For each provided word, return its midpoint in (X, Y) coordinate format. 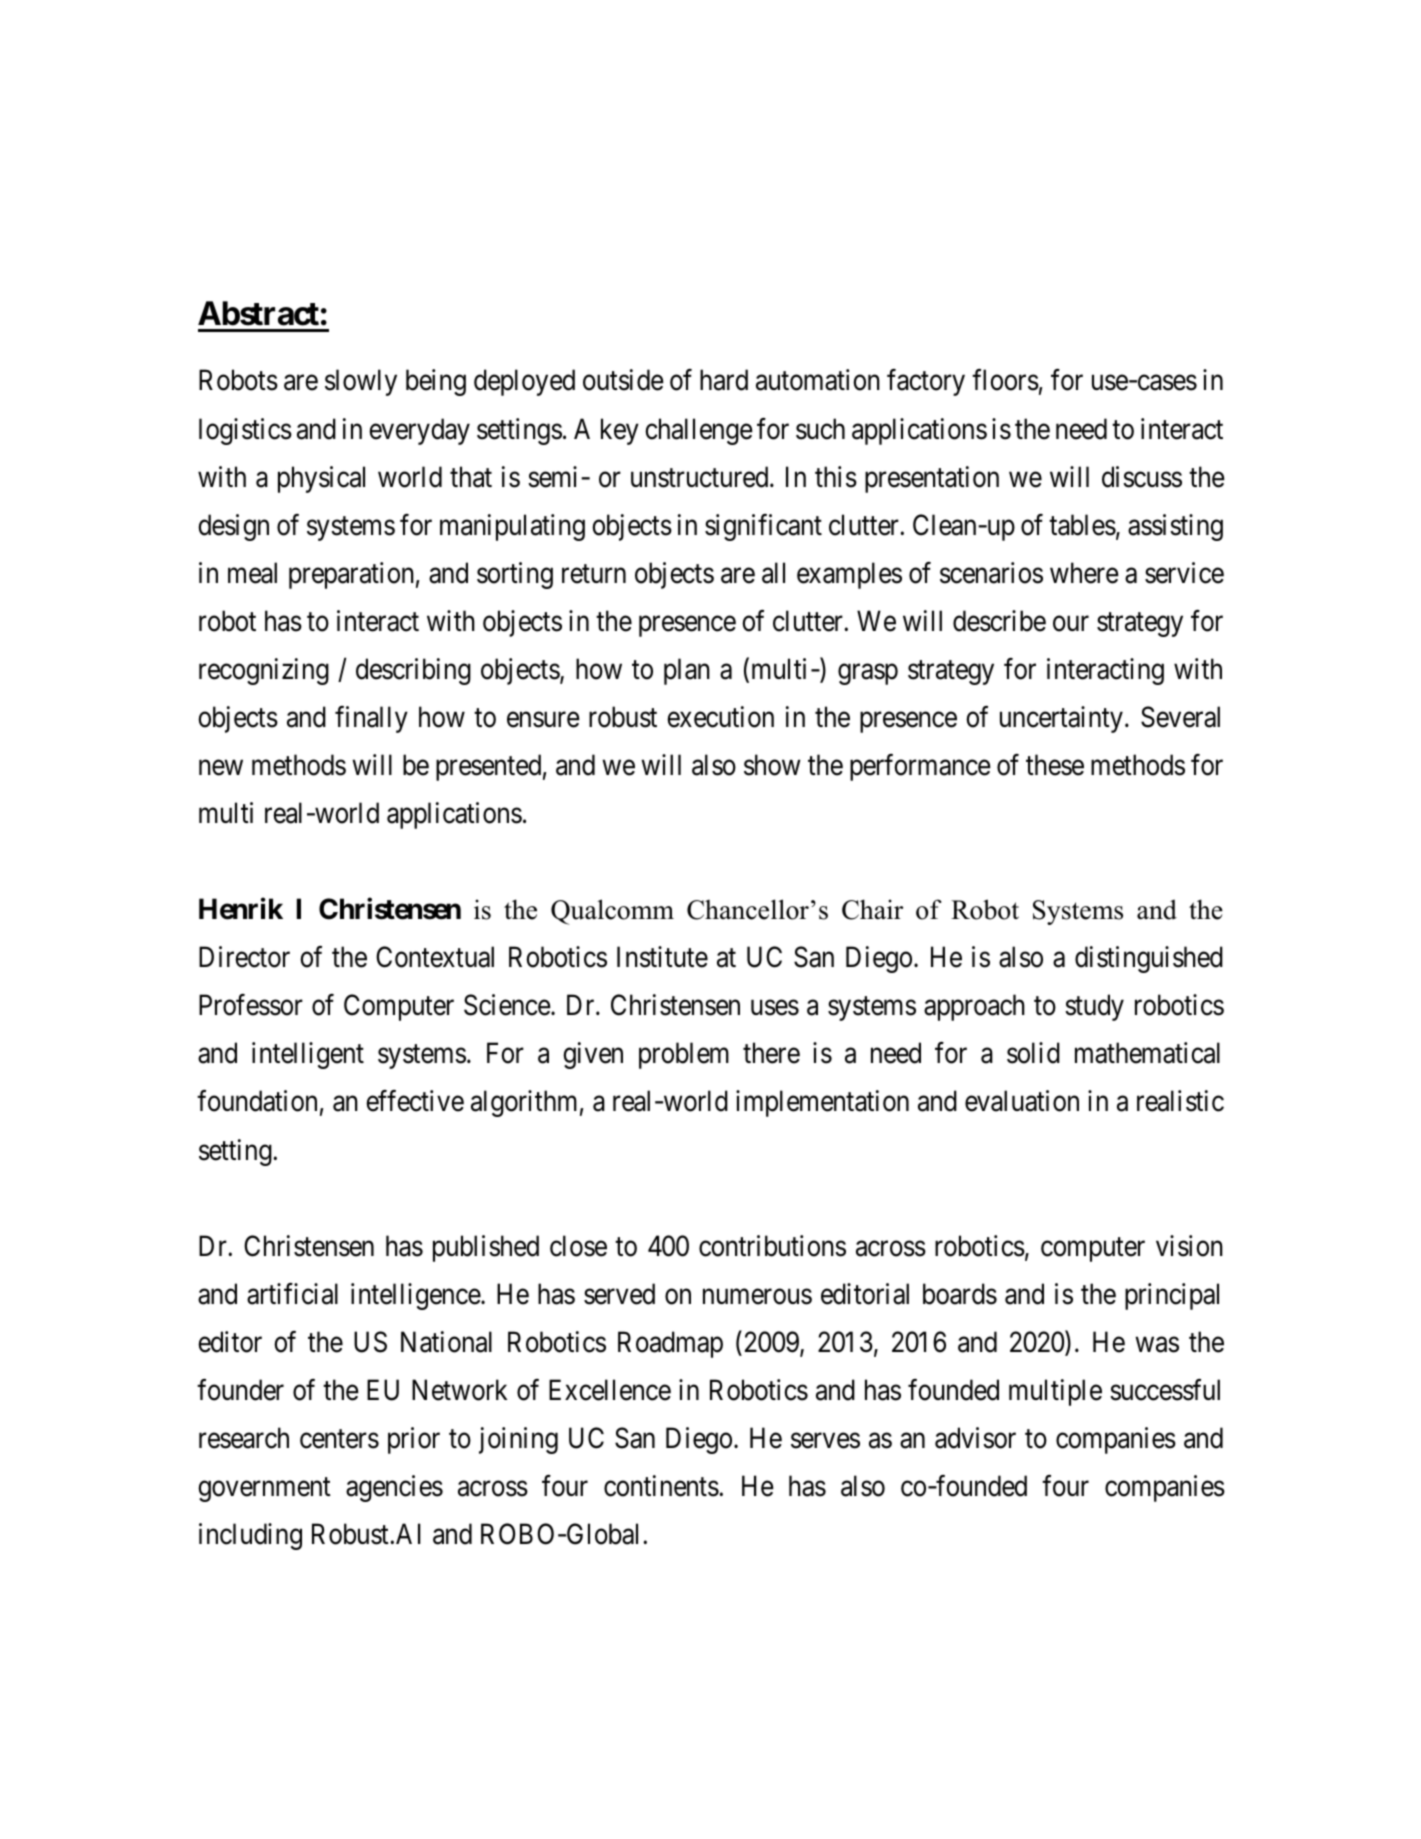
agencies (394, 1488)
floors (1005, 380)
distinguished (1149, 959)
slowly (361, 382)
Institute (662, 957)
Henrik (241, 909)
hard (724, 380)
